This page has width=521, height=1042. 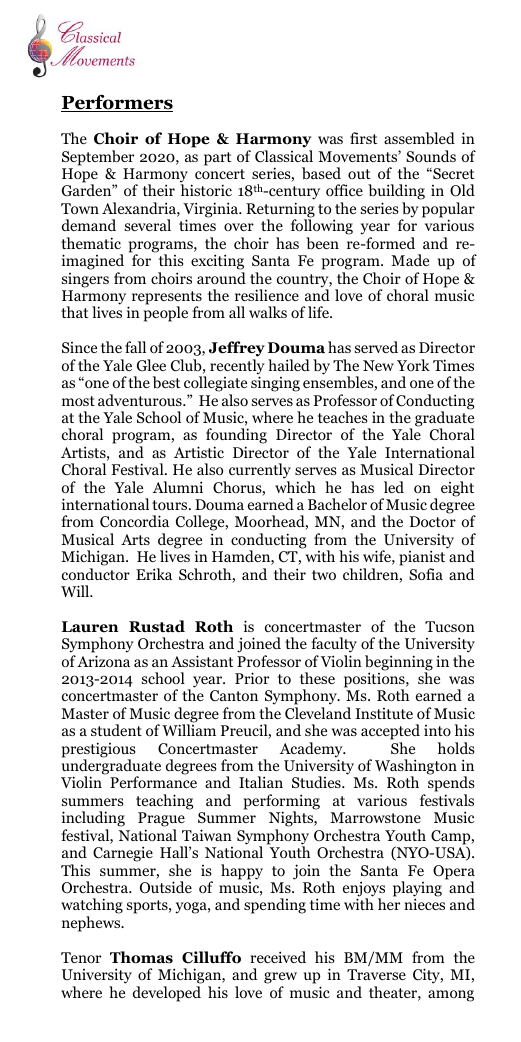 I want to click on walks, so click(x=268, y=312).
